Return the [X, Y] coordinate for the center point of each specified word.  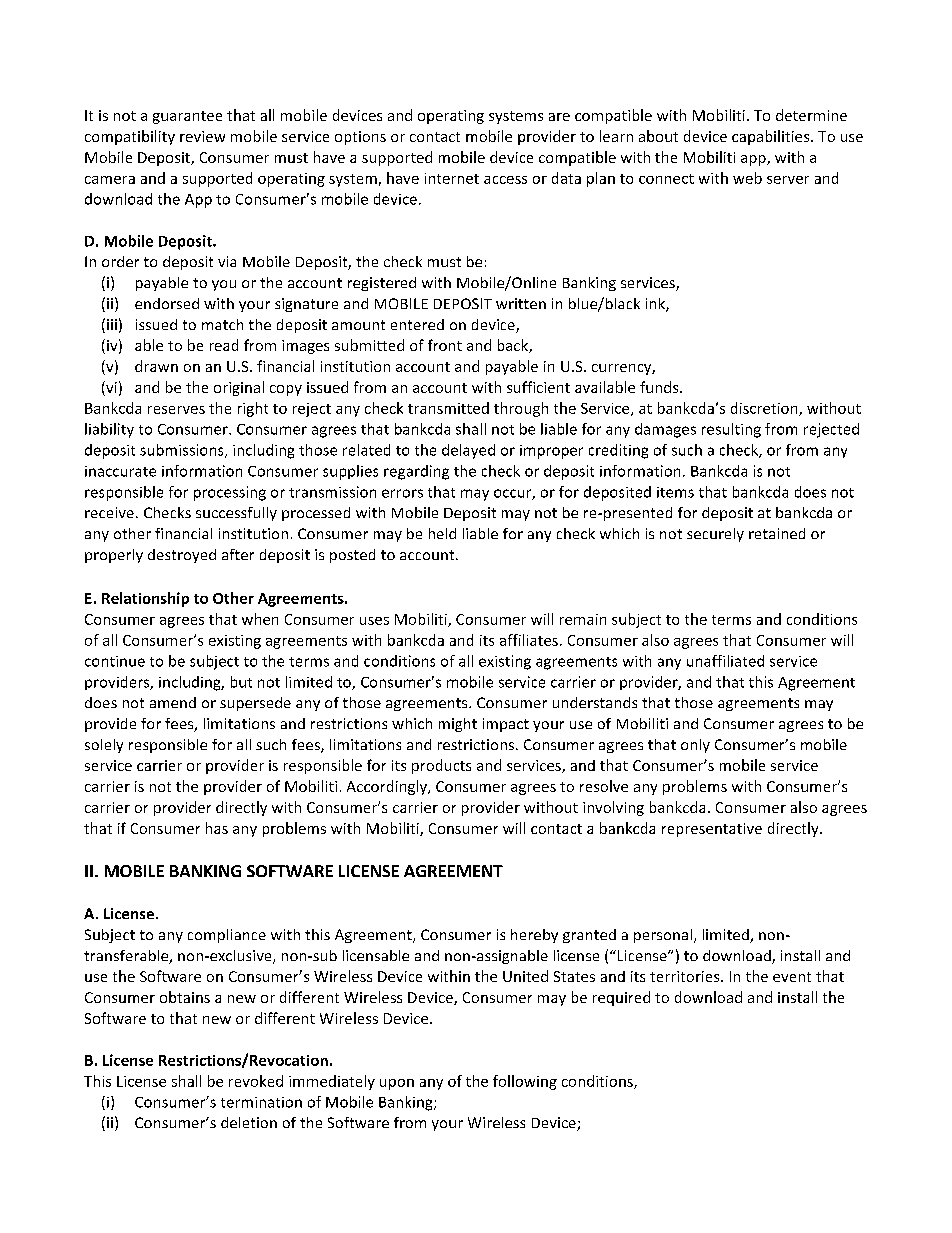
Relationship [145, 599]
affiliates [529, 640]
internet [452, 178]
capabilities [772, 137]
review [202, 136]
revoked [256, 1081]
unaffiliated [725, 661]
